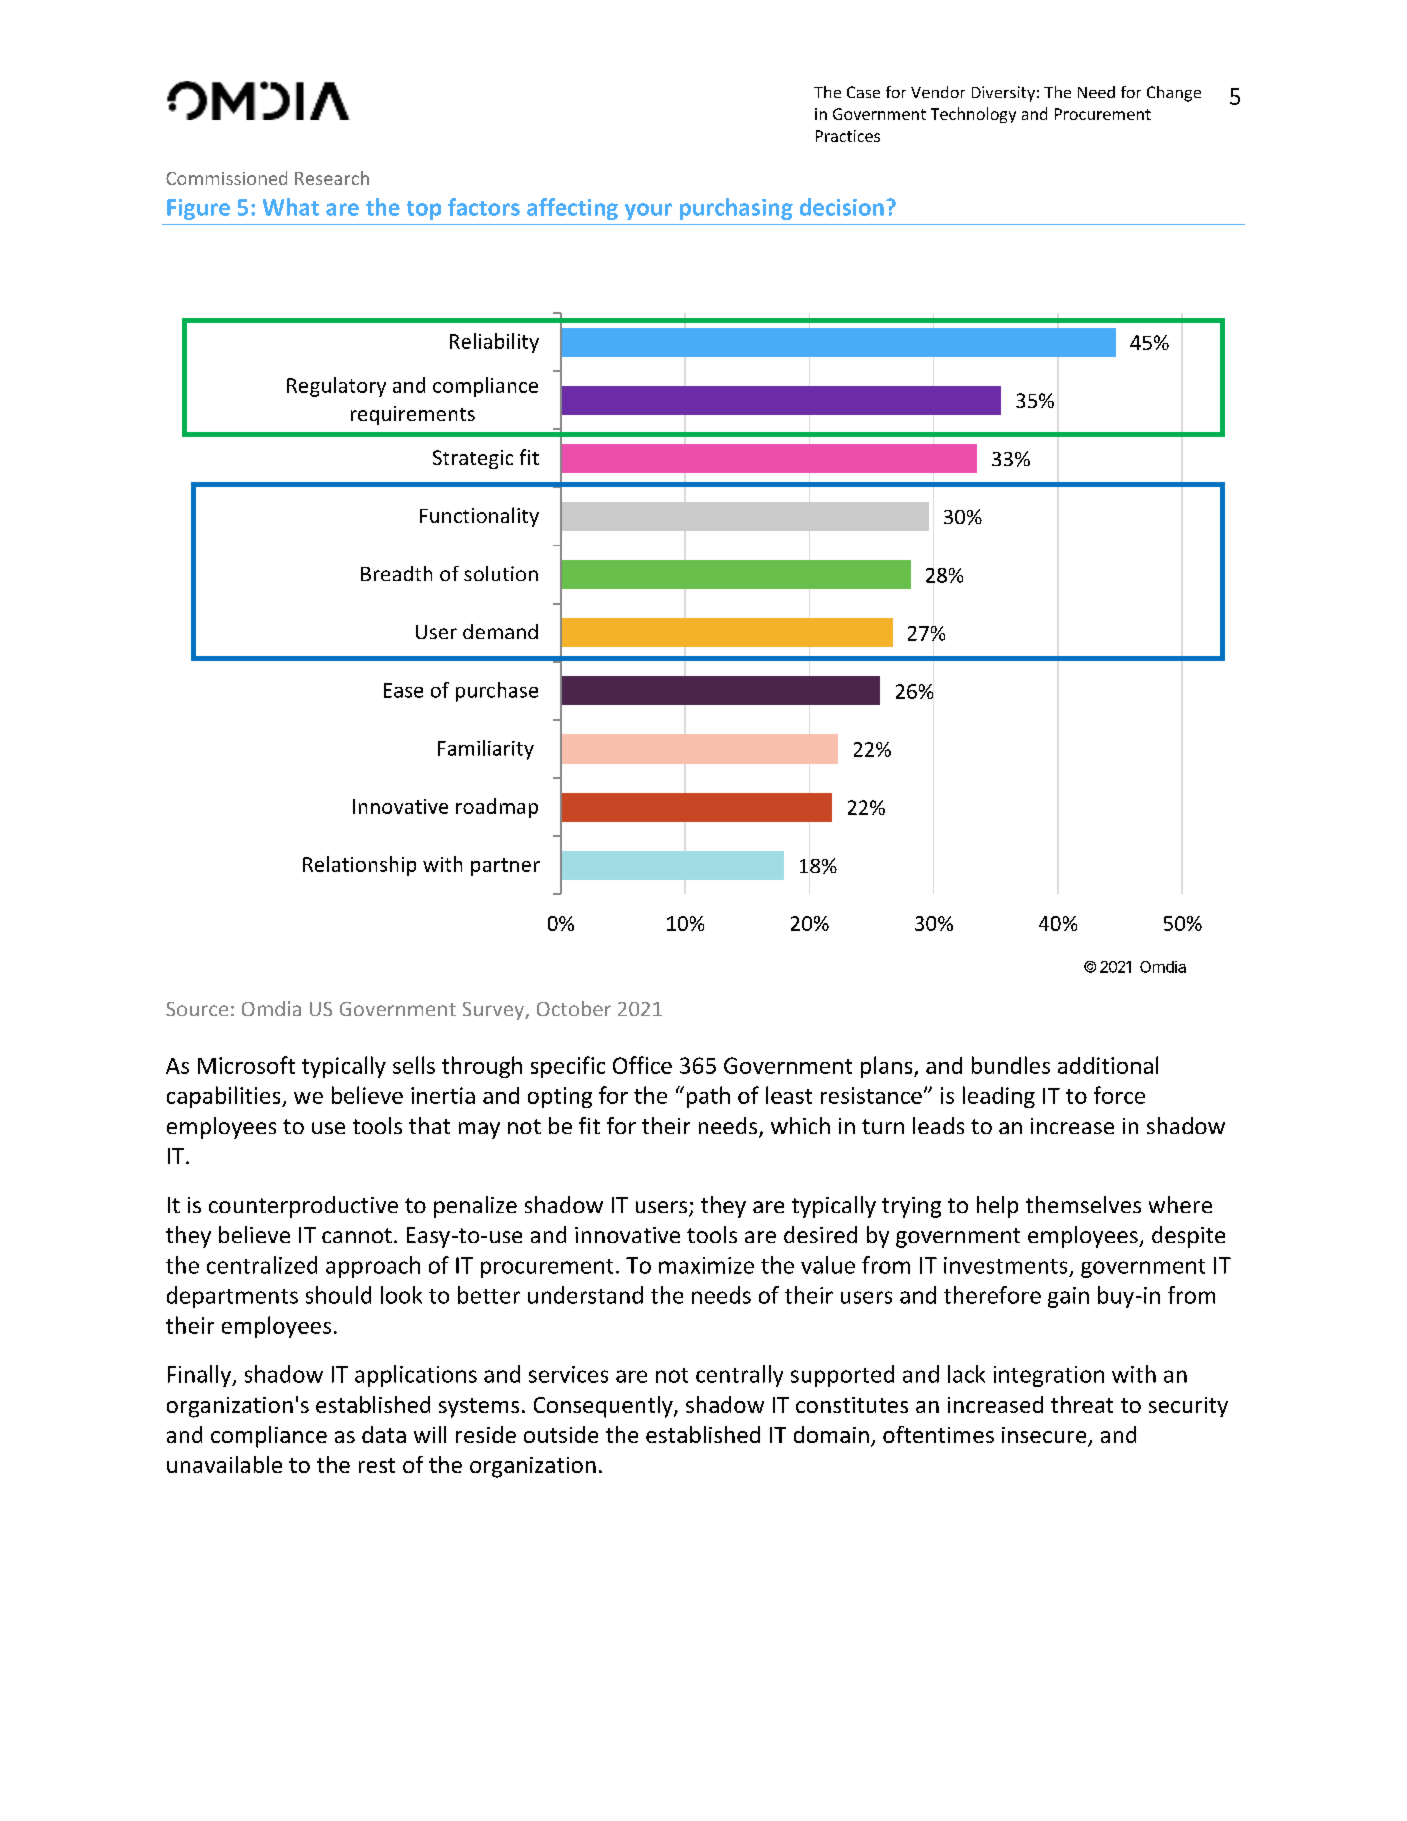 The image size is (1407, 1821). I want to click on Relationship, so click(359, 866).
